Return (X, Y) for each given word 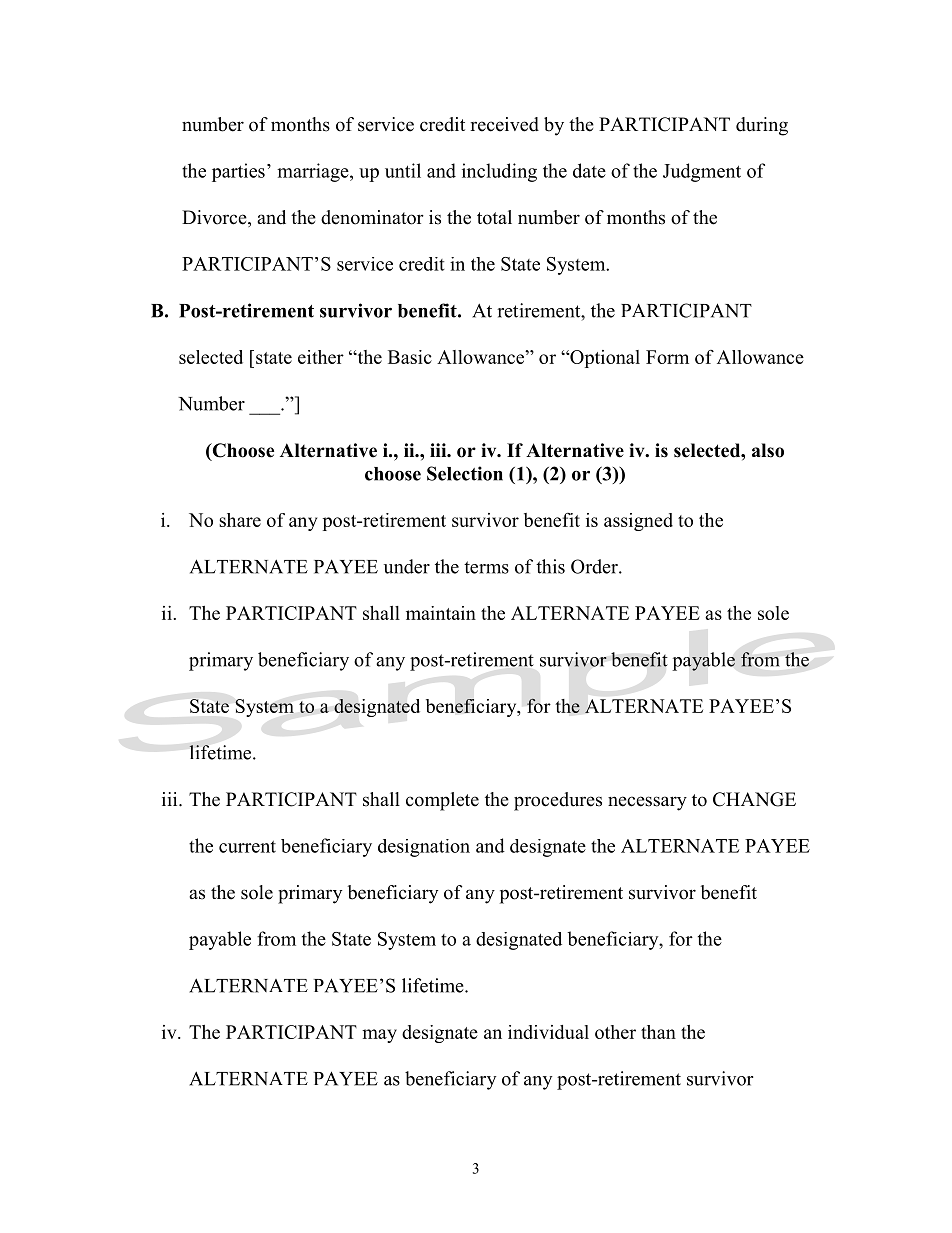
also (768, 450)
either (321, 357)
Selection (465, 473)
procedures (558, 801)
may (379, 1036)
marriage (314, 172)
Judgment (702, 172)
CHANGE (754, 799)
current (247, 846)
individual (548, 1032)
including (499, 172)
